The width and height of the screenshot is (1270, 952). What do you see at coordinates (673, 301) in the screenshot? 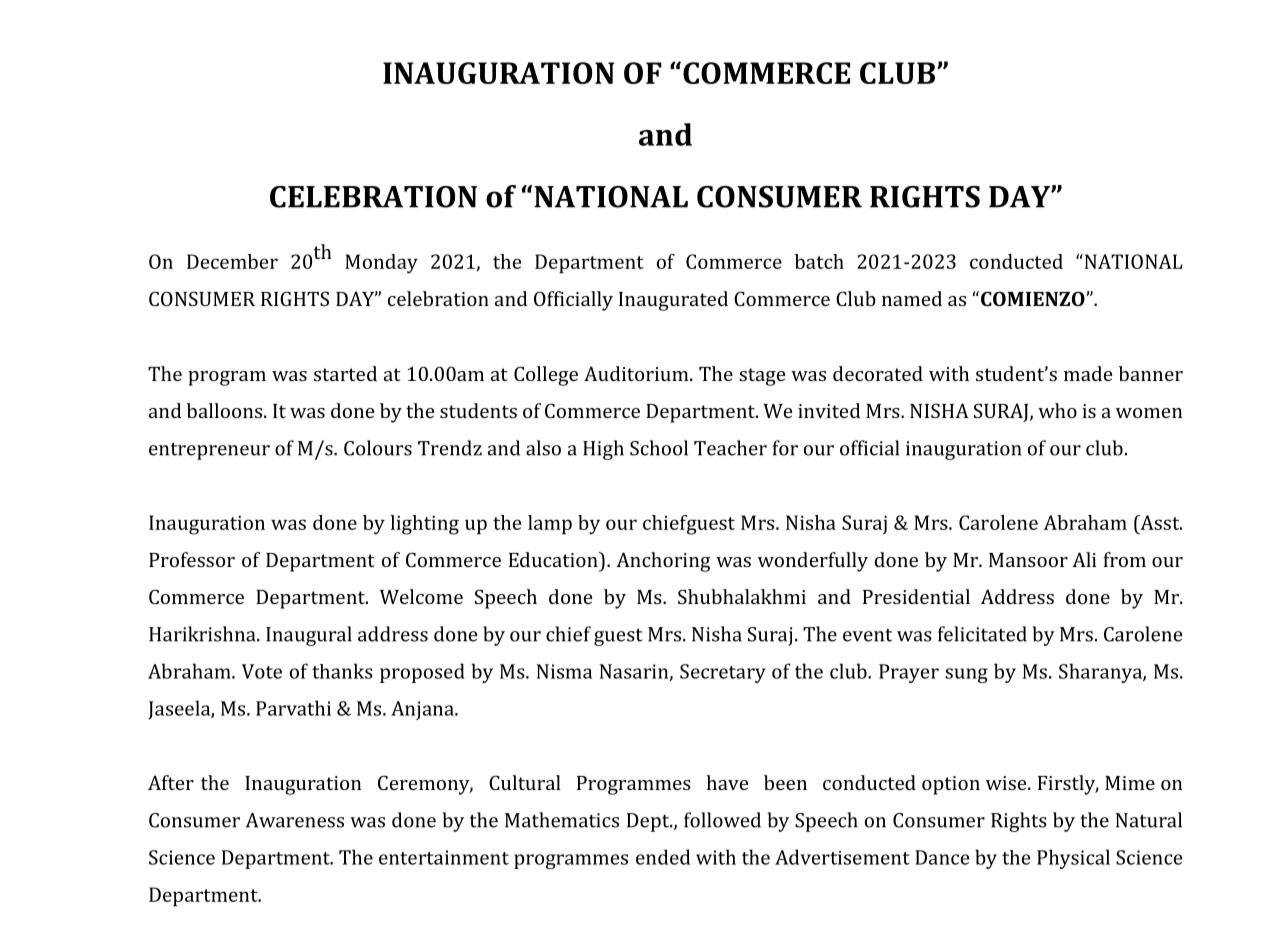
I see `Inaugurated` at bounding box center [673, 301].
